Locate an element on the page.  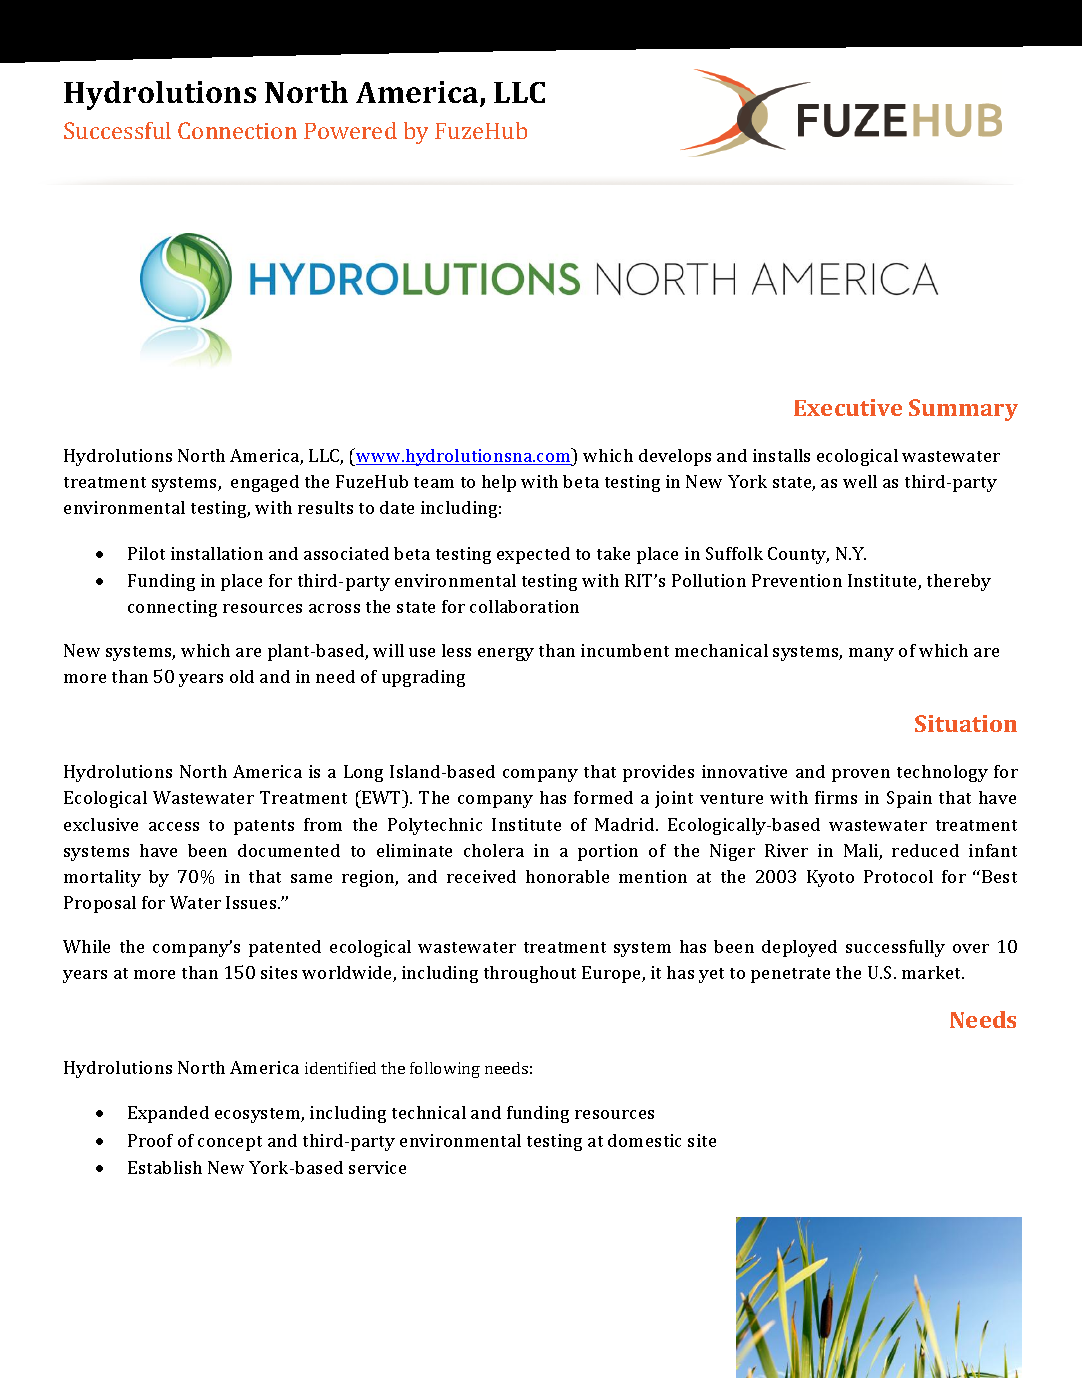
Executive is located at coordinates (848, 407).
